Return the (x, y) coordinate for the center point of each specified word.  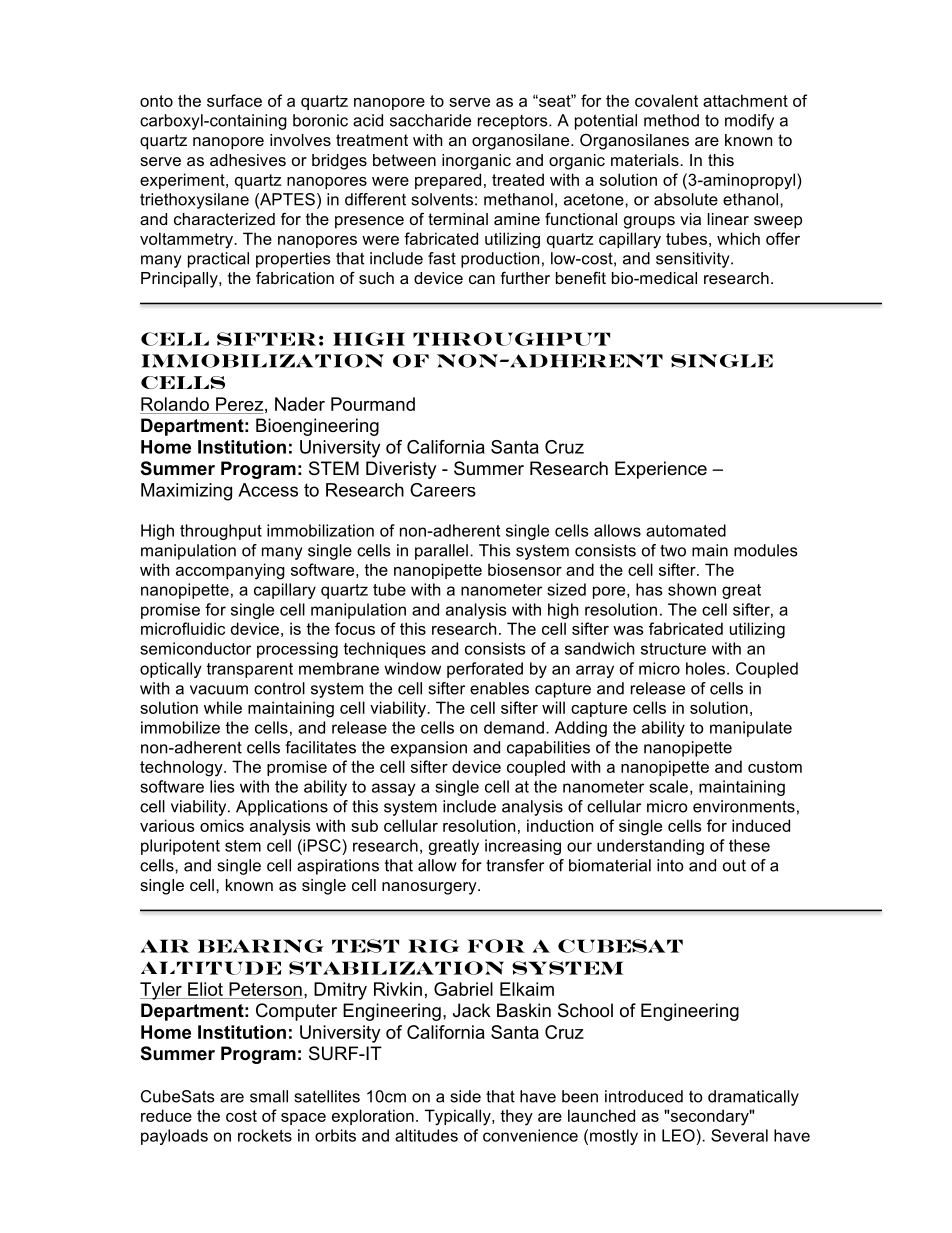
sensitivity (694, 260)
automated (686, 530)
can (482, 279)
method (671, 120)
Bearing (261, 946)
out (734, 866)
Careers (443, 490)
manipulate (751, 729)
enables (499, 688)
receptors (514, 122)
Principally (180, 280)
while (223, 707)
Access (268, 490)
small (269, 1096)
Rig (434, 946)
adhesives (248, 160)
